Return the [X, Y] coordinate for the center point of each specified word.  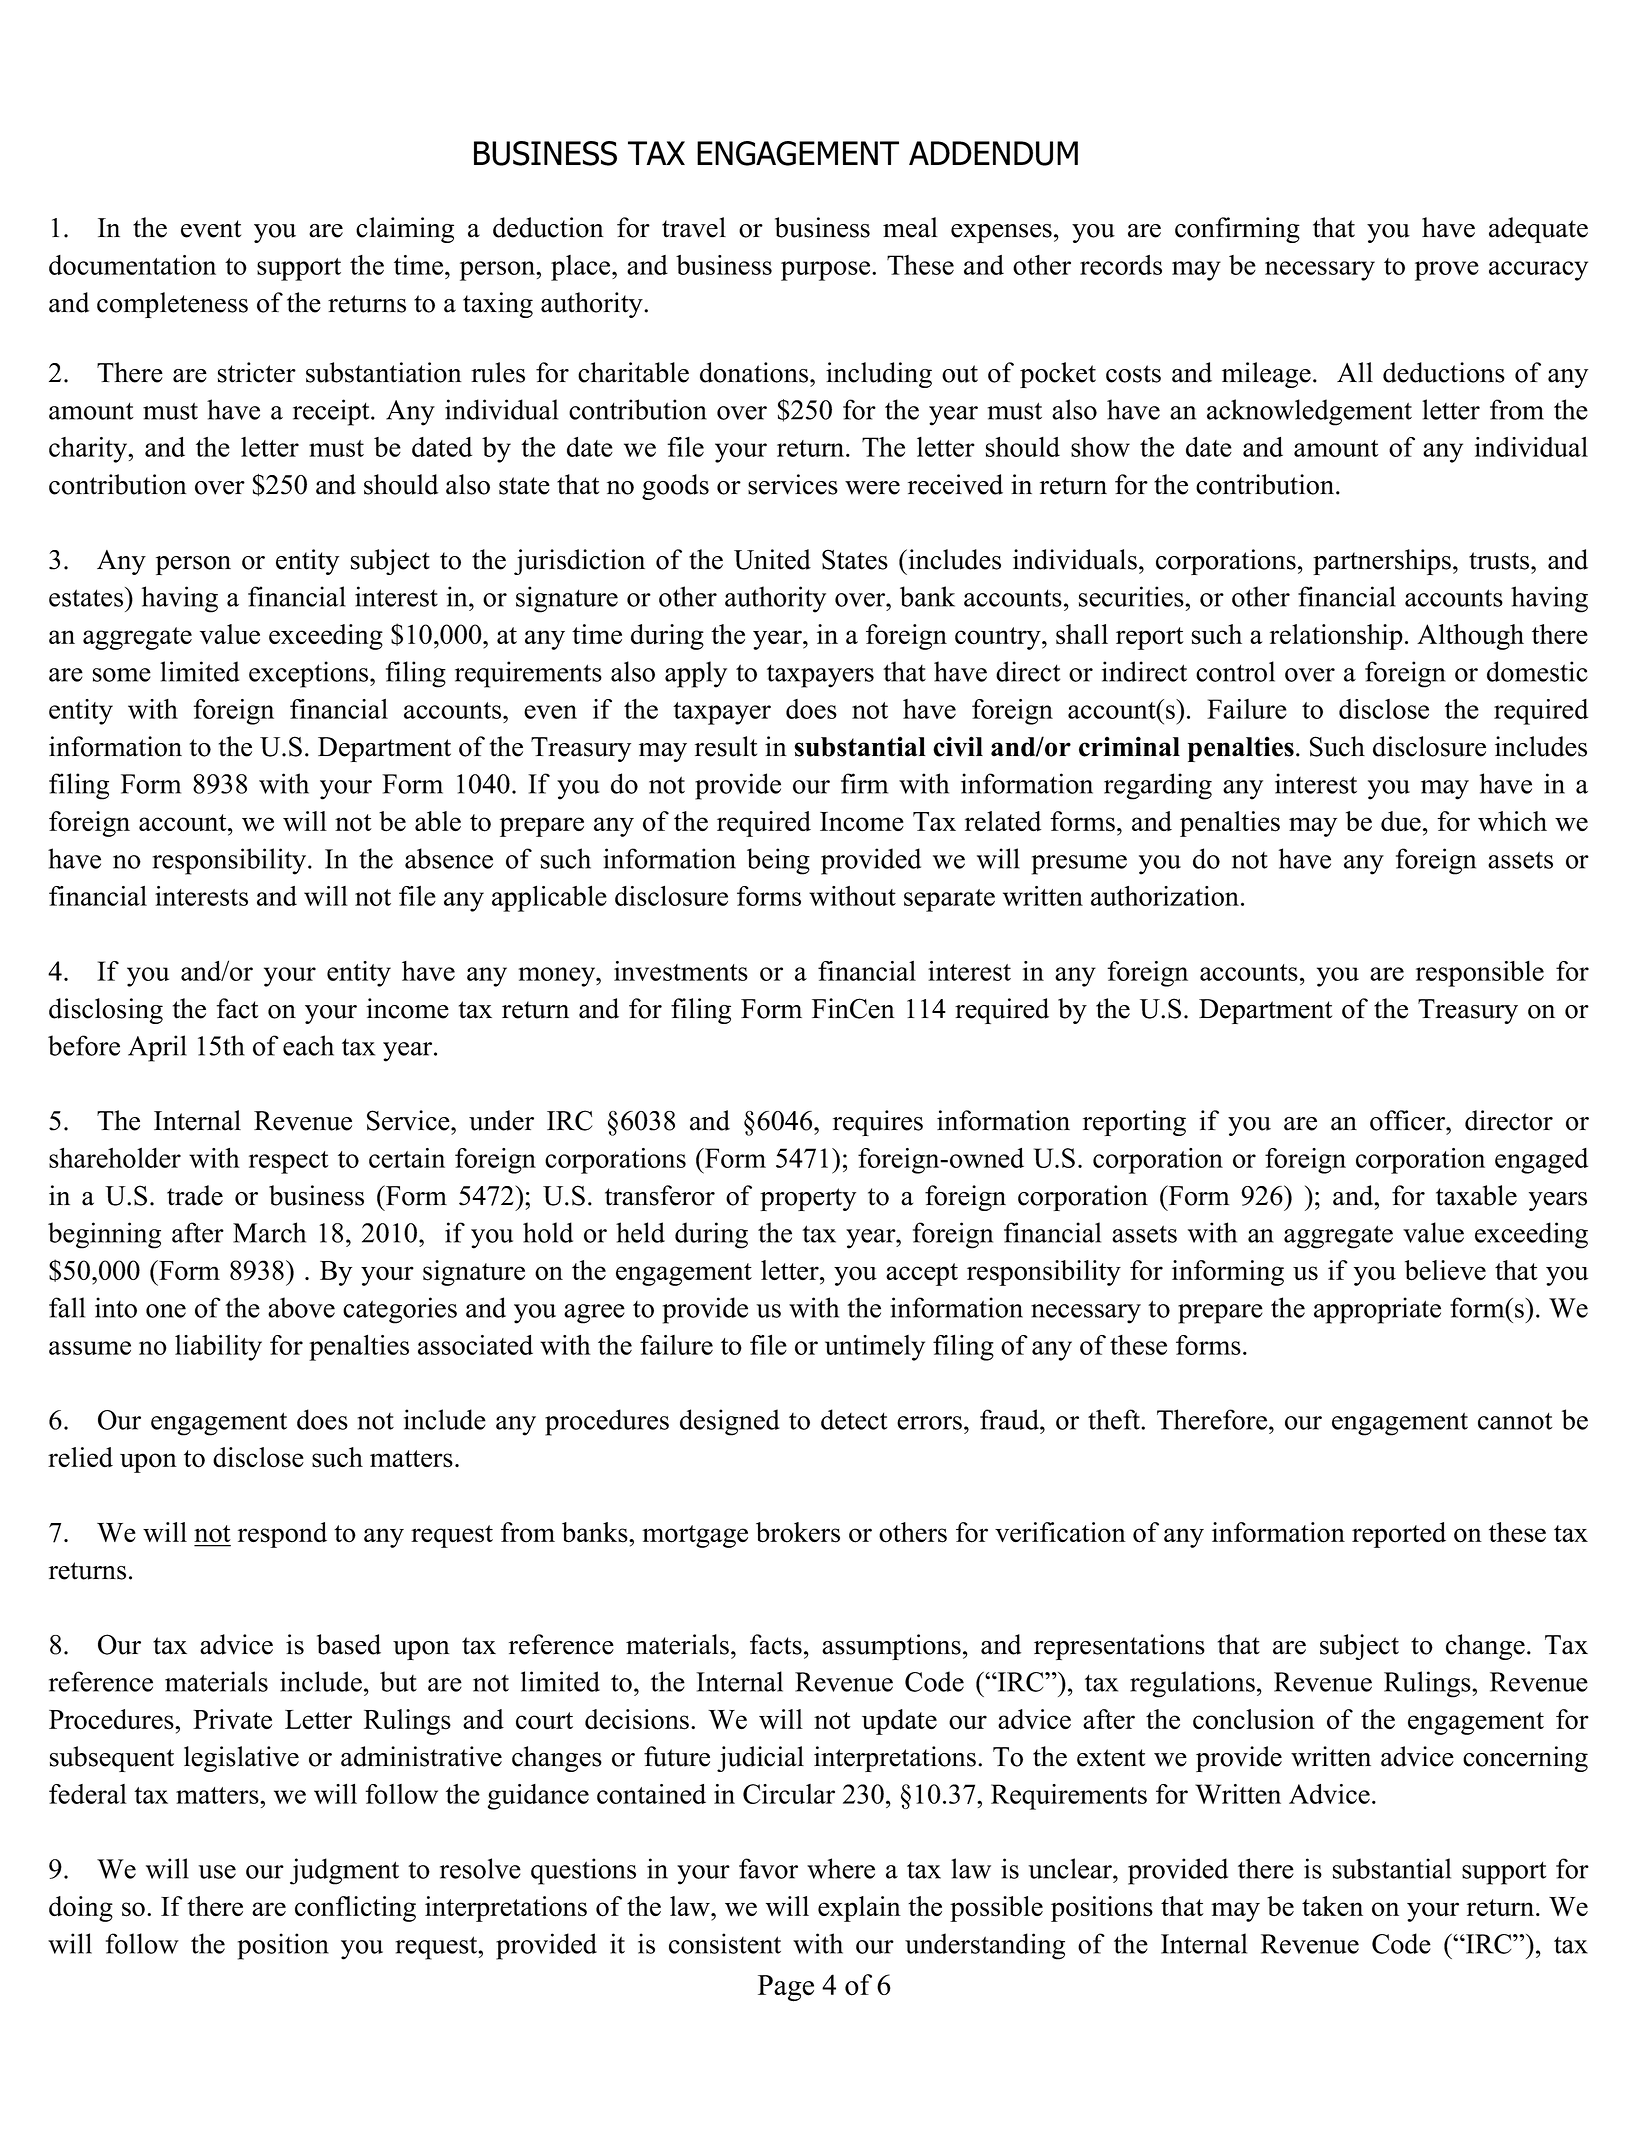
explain [859, 1909]
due [1401, 821]
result [726, 746]
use [217, 1872]
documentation [132, 265]
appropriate [1377, 1310]
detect [854, 1419]
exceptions [310, 674]
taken [1332, 1906]
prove [1447, 271]
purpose [827, 271]
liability [218, 1348]
